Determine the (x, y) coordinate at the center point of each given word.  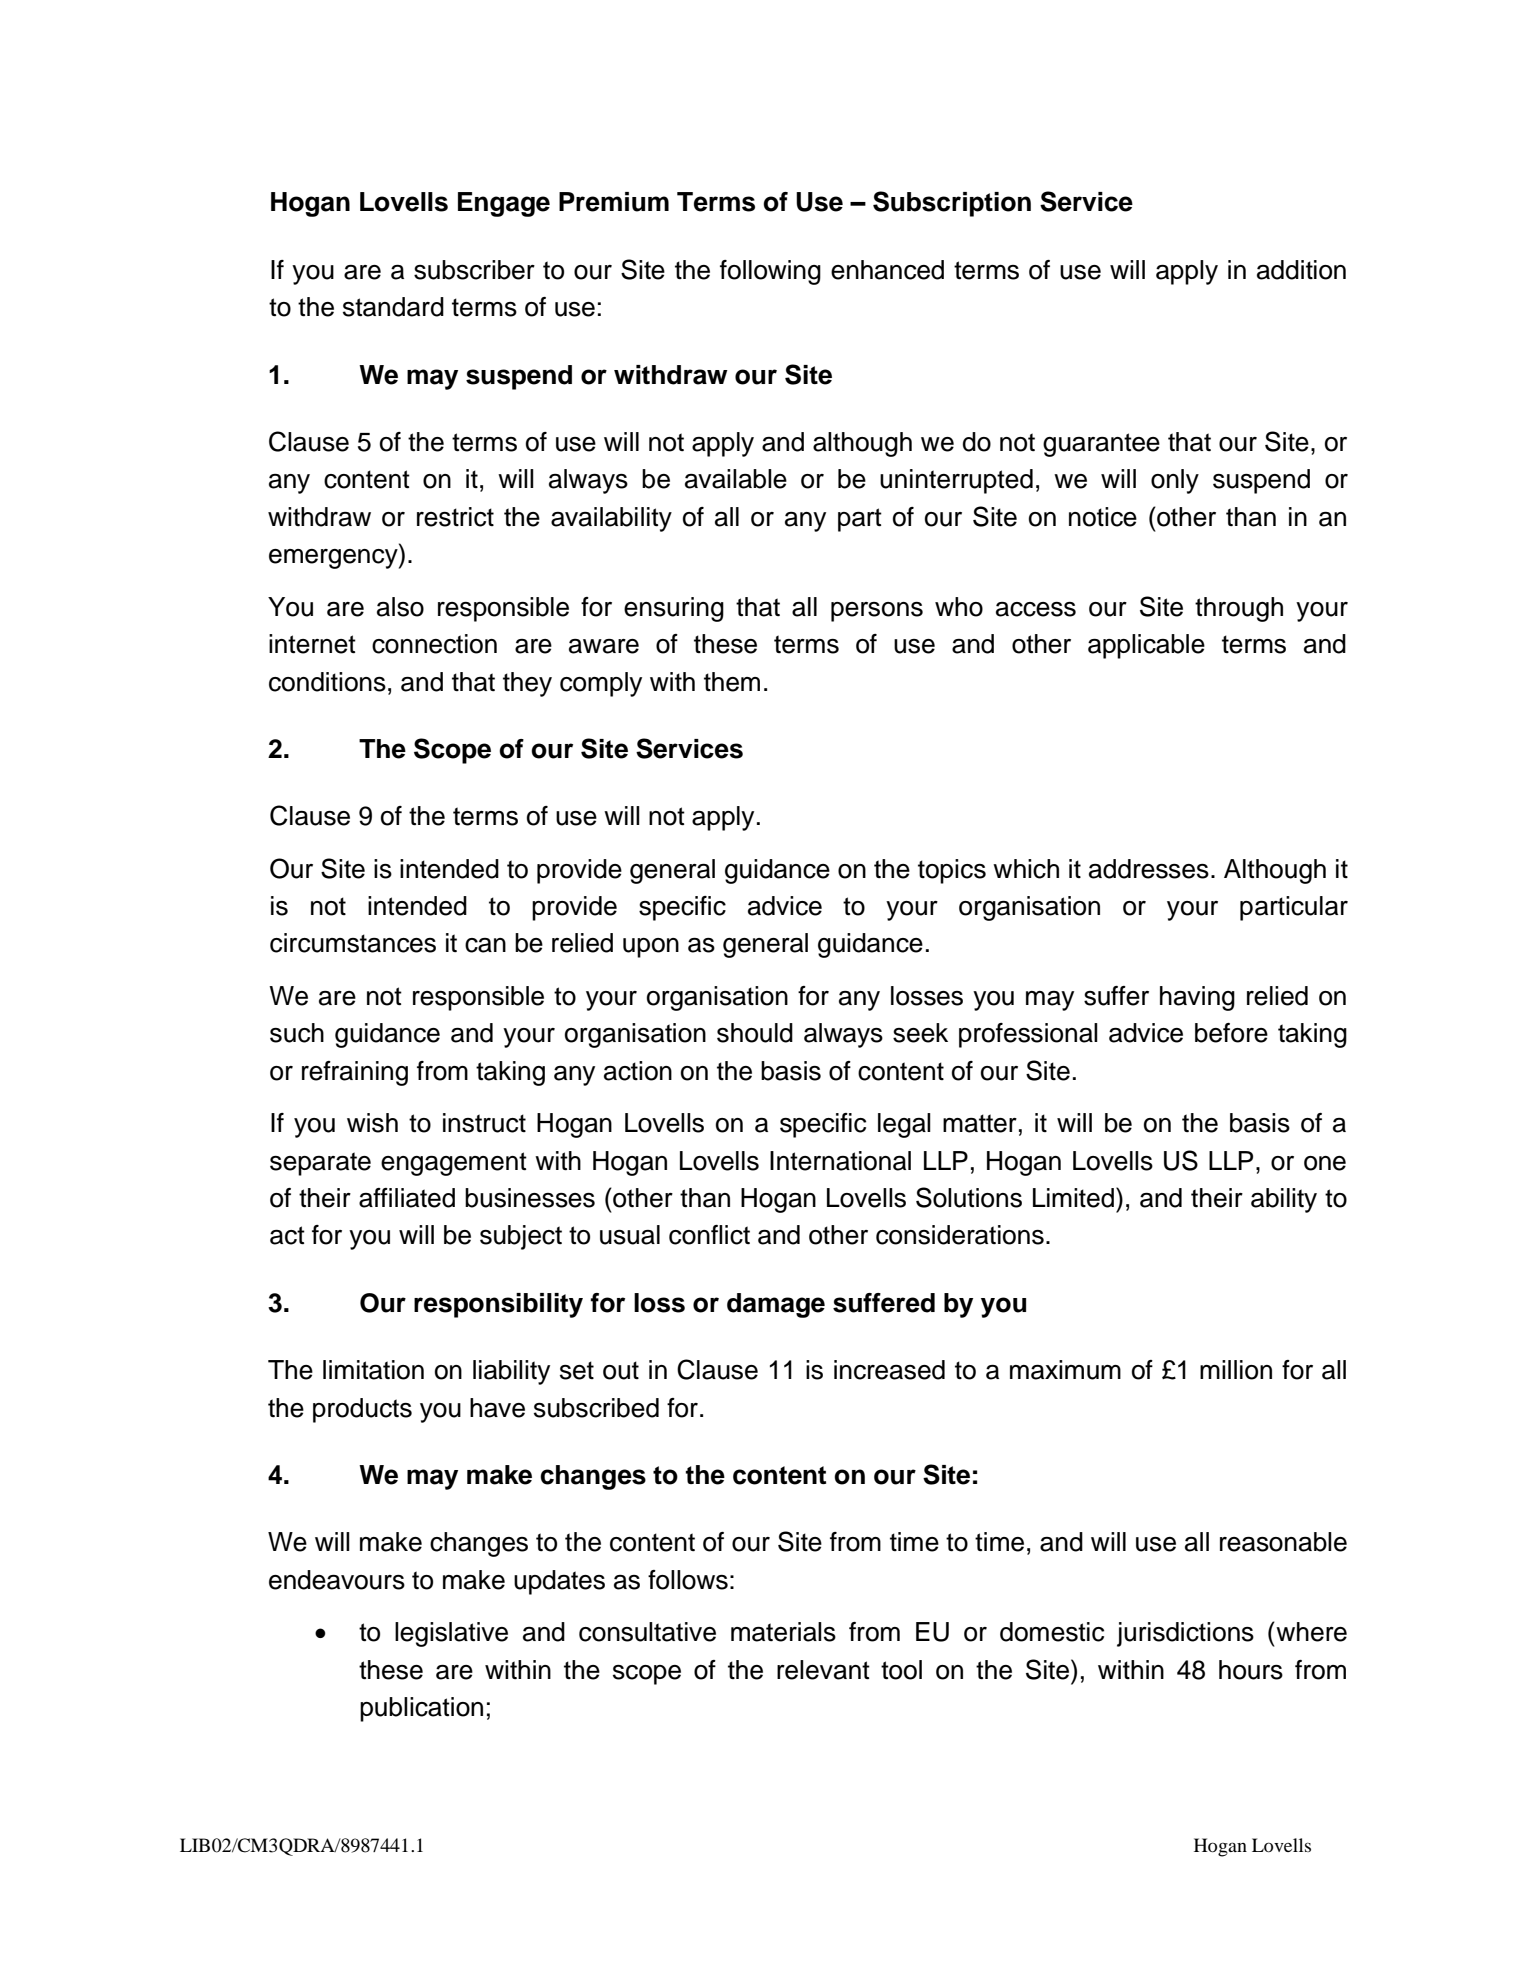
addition (1301, 270)
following (770, 272)
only (1175, 481)
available (736, 479)
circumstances (353, 943)
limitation (373, 1370)
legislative (451, 1634)
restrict (455, 517)
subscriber (474, 270)
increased (889, 1370)
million (1236, 1370)
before (1231, 1033)
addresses (1149, 869)
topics (952, 871)
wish (372, 1123)
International (840, 1161)
